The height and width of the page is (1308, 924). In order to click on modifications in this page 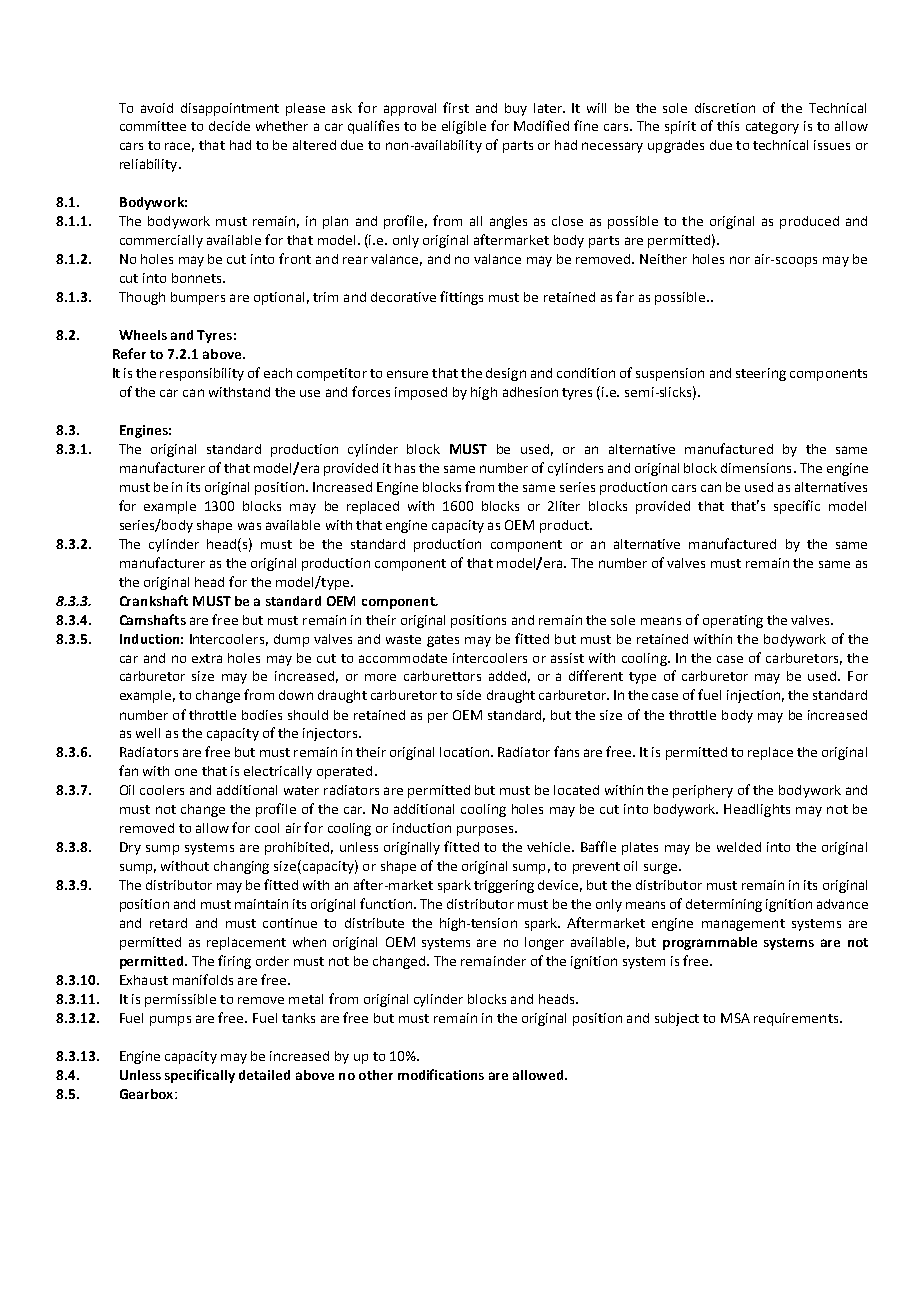, I will do `click(441, 1074)`.
